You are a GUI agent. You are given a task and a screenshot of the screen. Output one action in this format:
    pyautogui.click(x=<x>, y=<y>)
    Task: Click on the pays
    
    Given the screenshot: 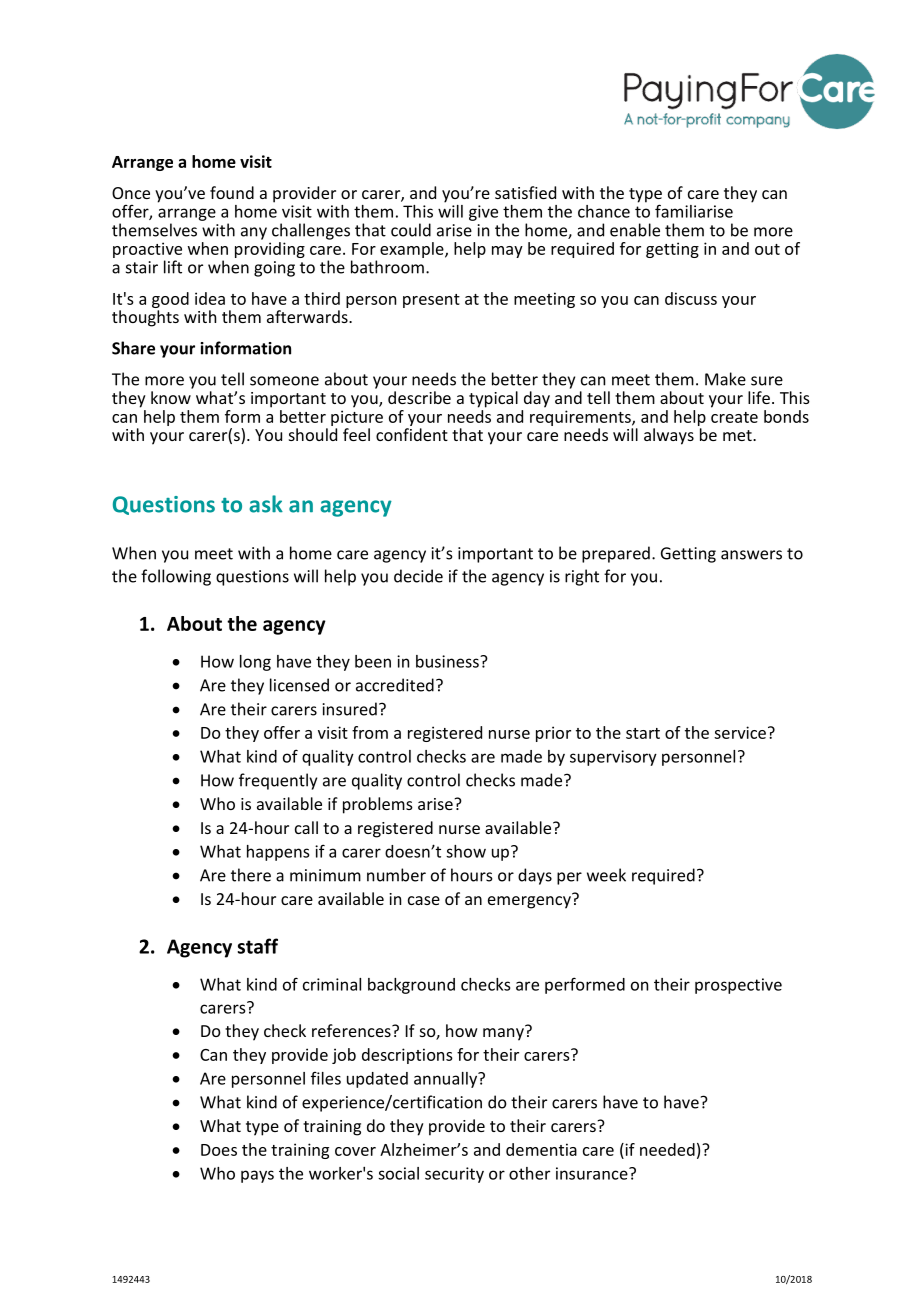 What is the action you would take?
    pyautogui.click(x=257, y=1176)
